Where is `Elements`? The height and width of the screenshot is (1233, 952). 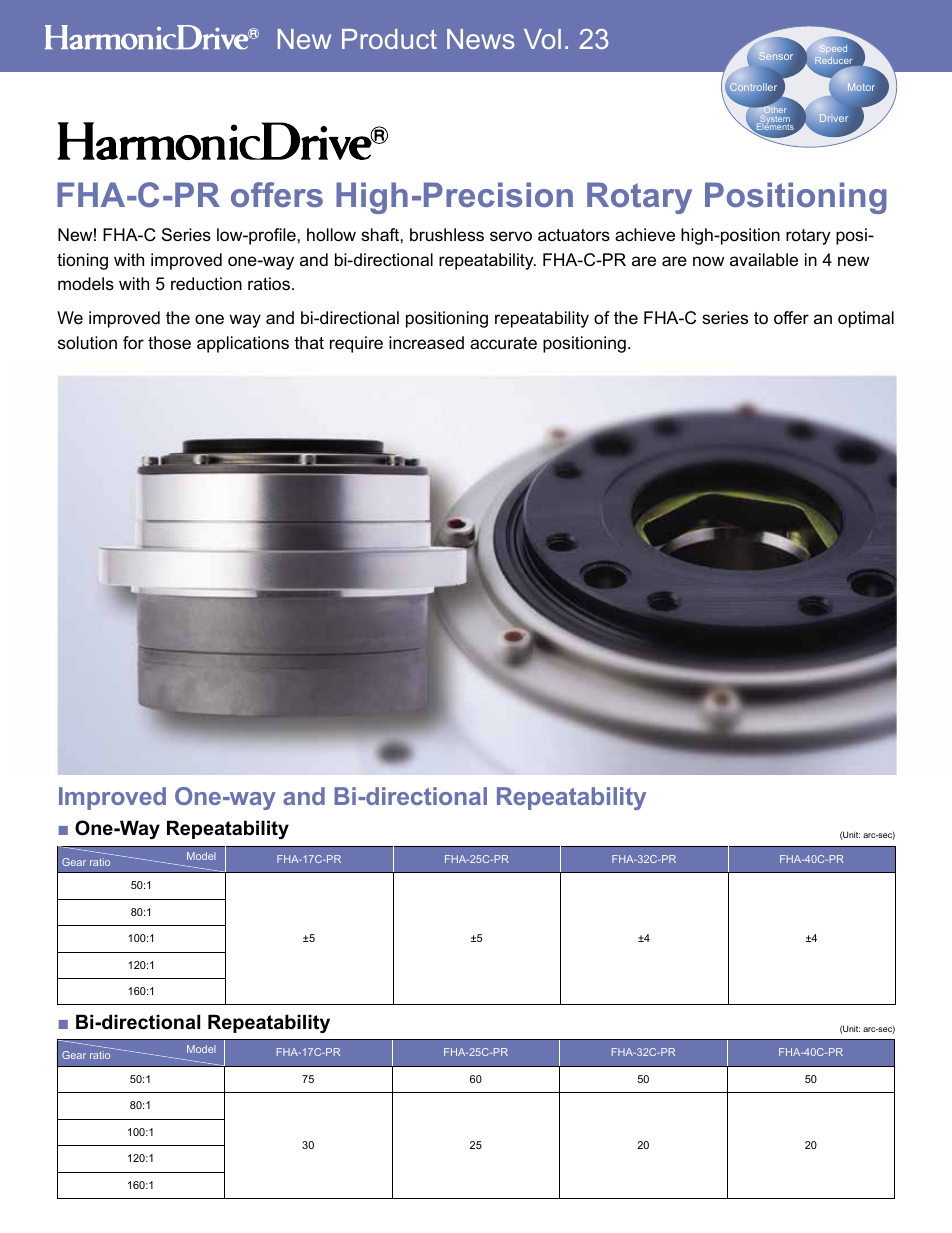
Elements is located at coordinates (774, 127).
